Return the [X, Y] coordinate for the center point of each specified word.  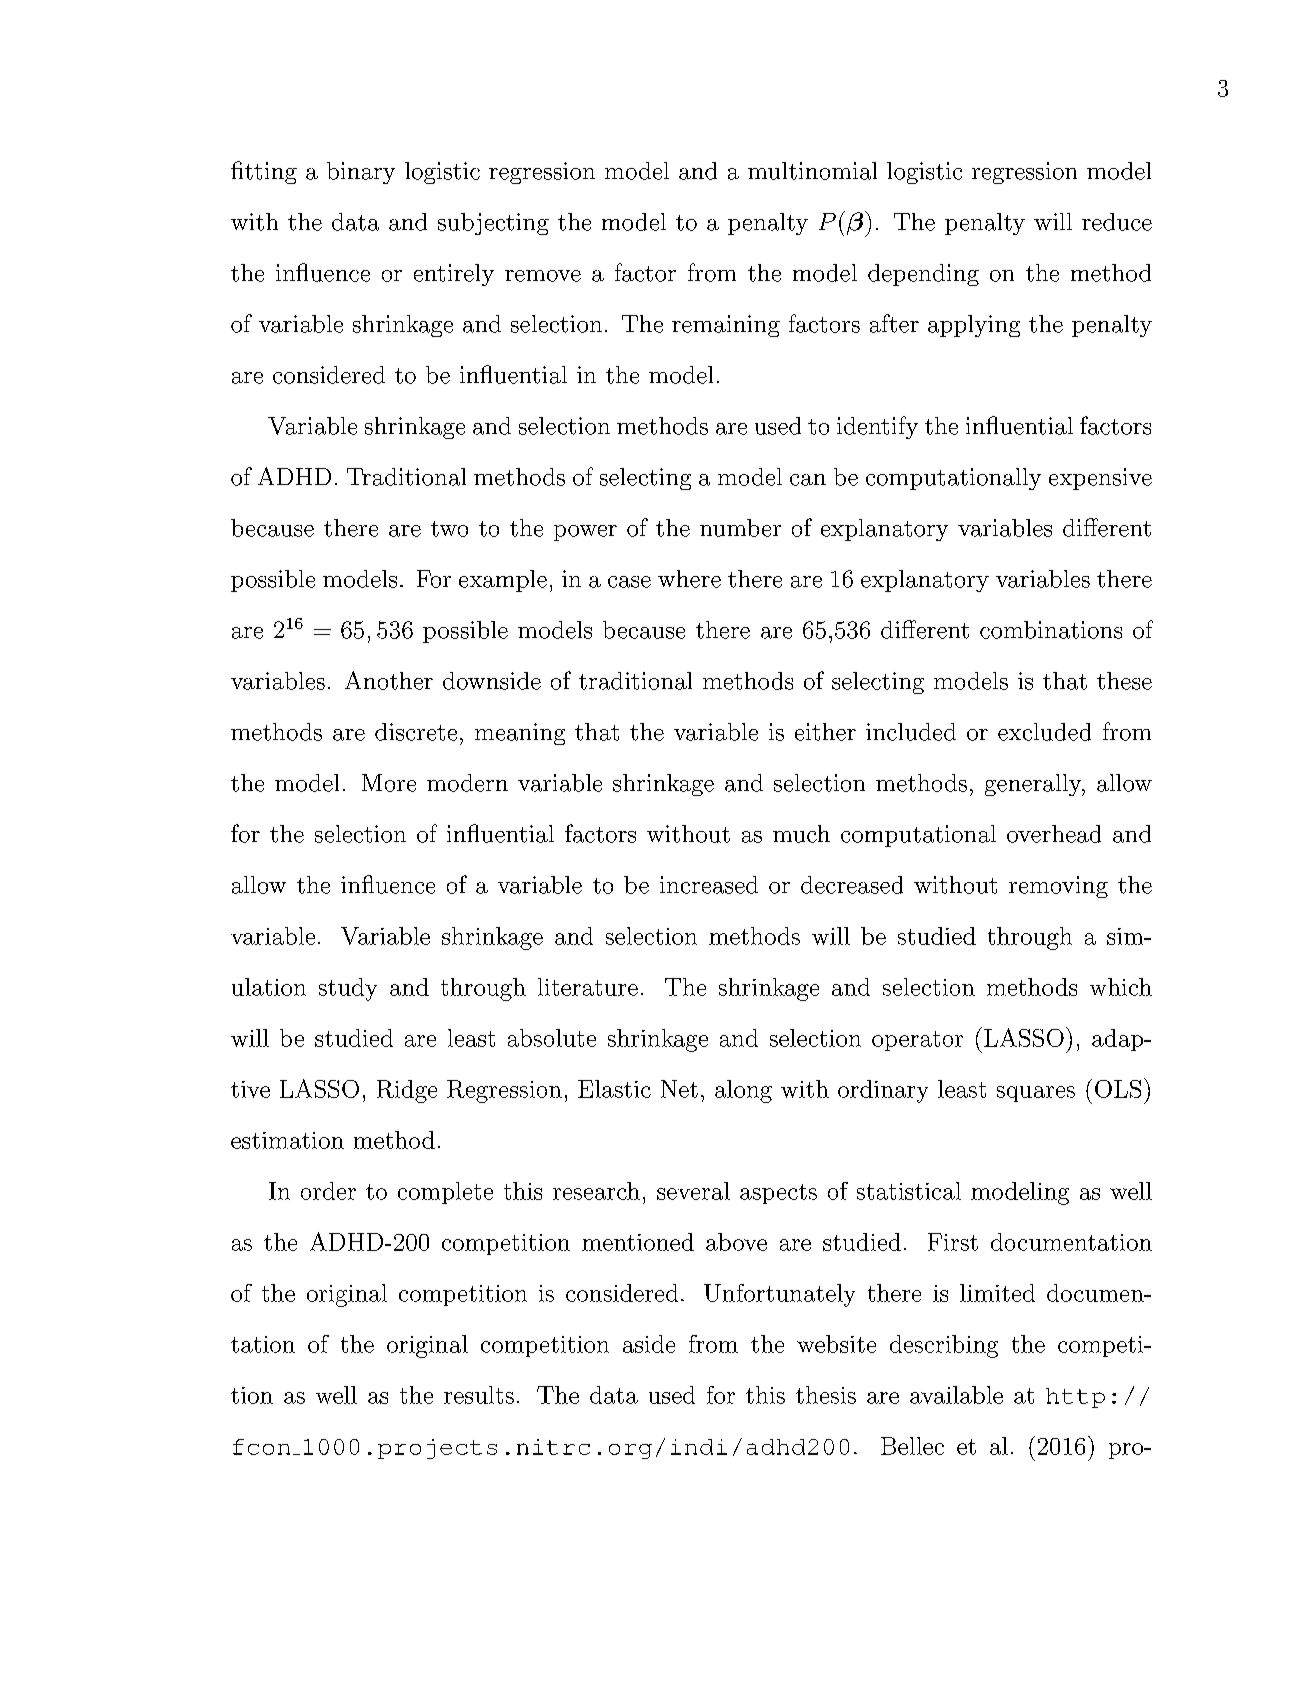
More [389, 783]
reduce [1117, 222]
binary [361, 173]
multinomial [812, 171]
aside [649, 1344]
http [1075, 1398]
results [479, 1395]
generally [1034, 785]
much [801, 834]
